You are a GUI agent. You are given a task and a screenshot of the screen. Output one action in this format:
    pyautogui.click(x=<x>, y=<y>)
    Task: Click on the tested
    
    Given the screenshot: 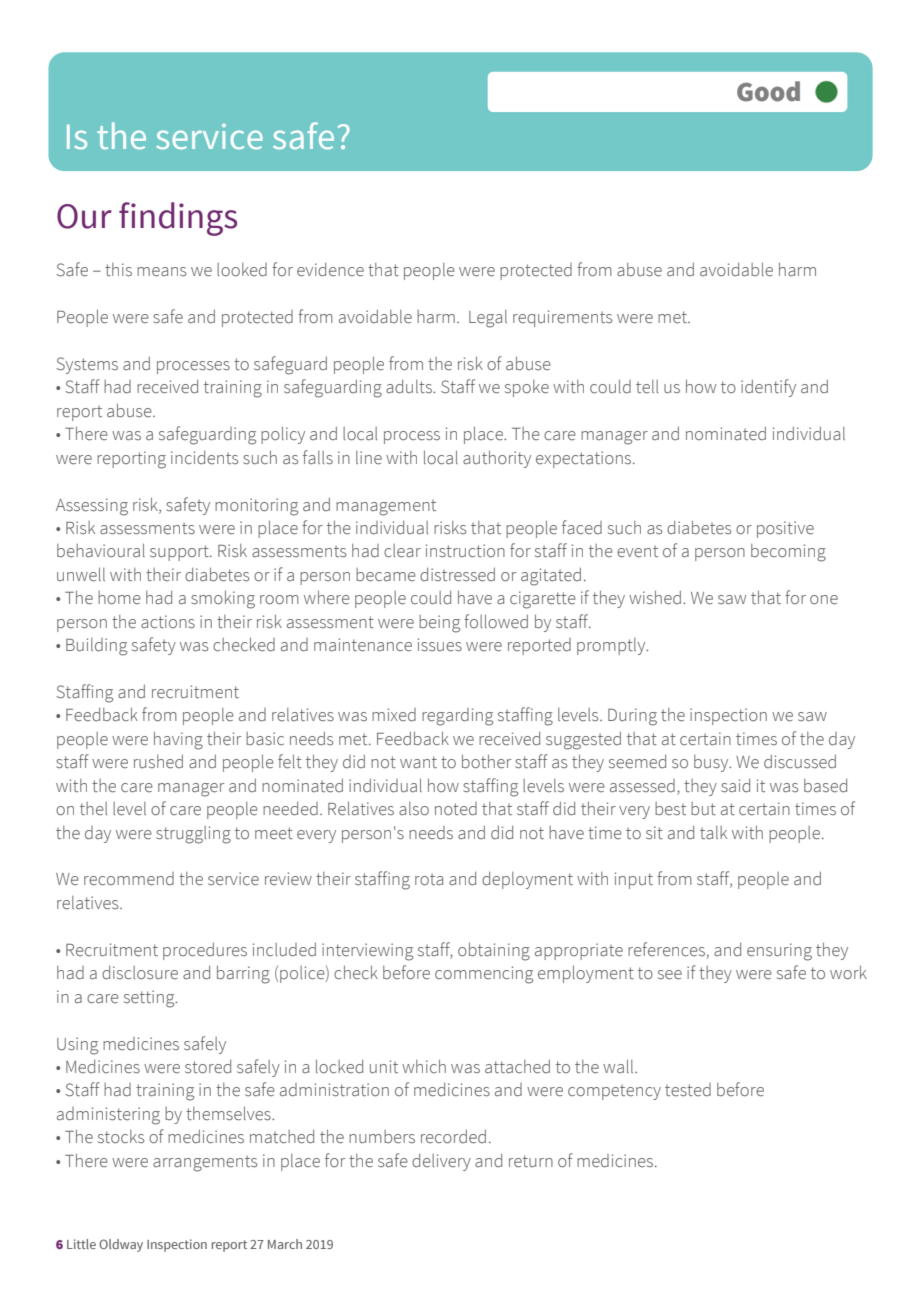 What is the action you would take?
    pyautogui.click(x=688, y=1090)
